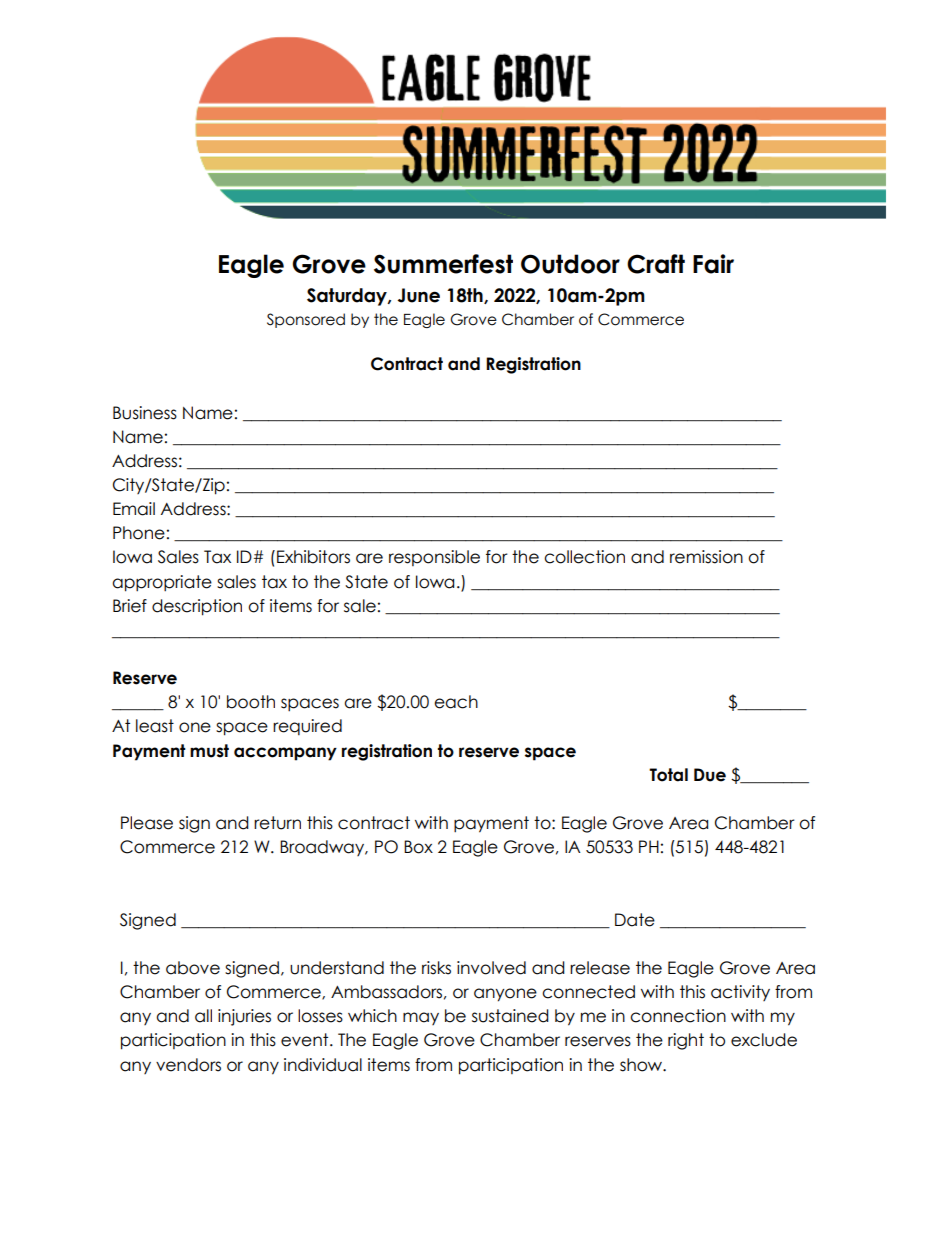 The width and height of the screenshot is (952, 1233). I want to click on Box, so click(418, 847).
